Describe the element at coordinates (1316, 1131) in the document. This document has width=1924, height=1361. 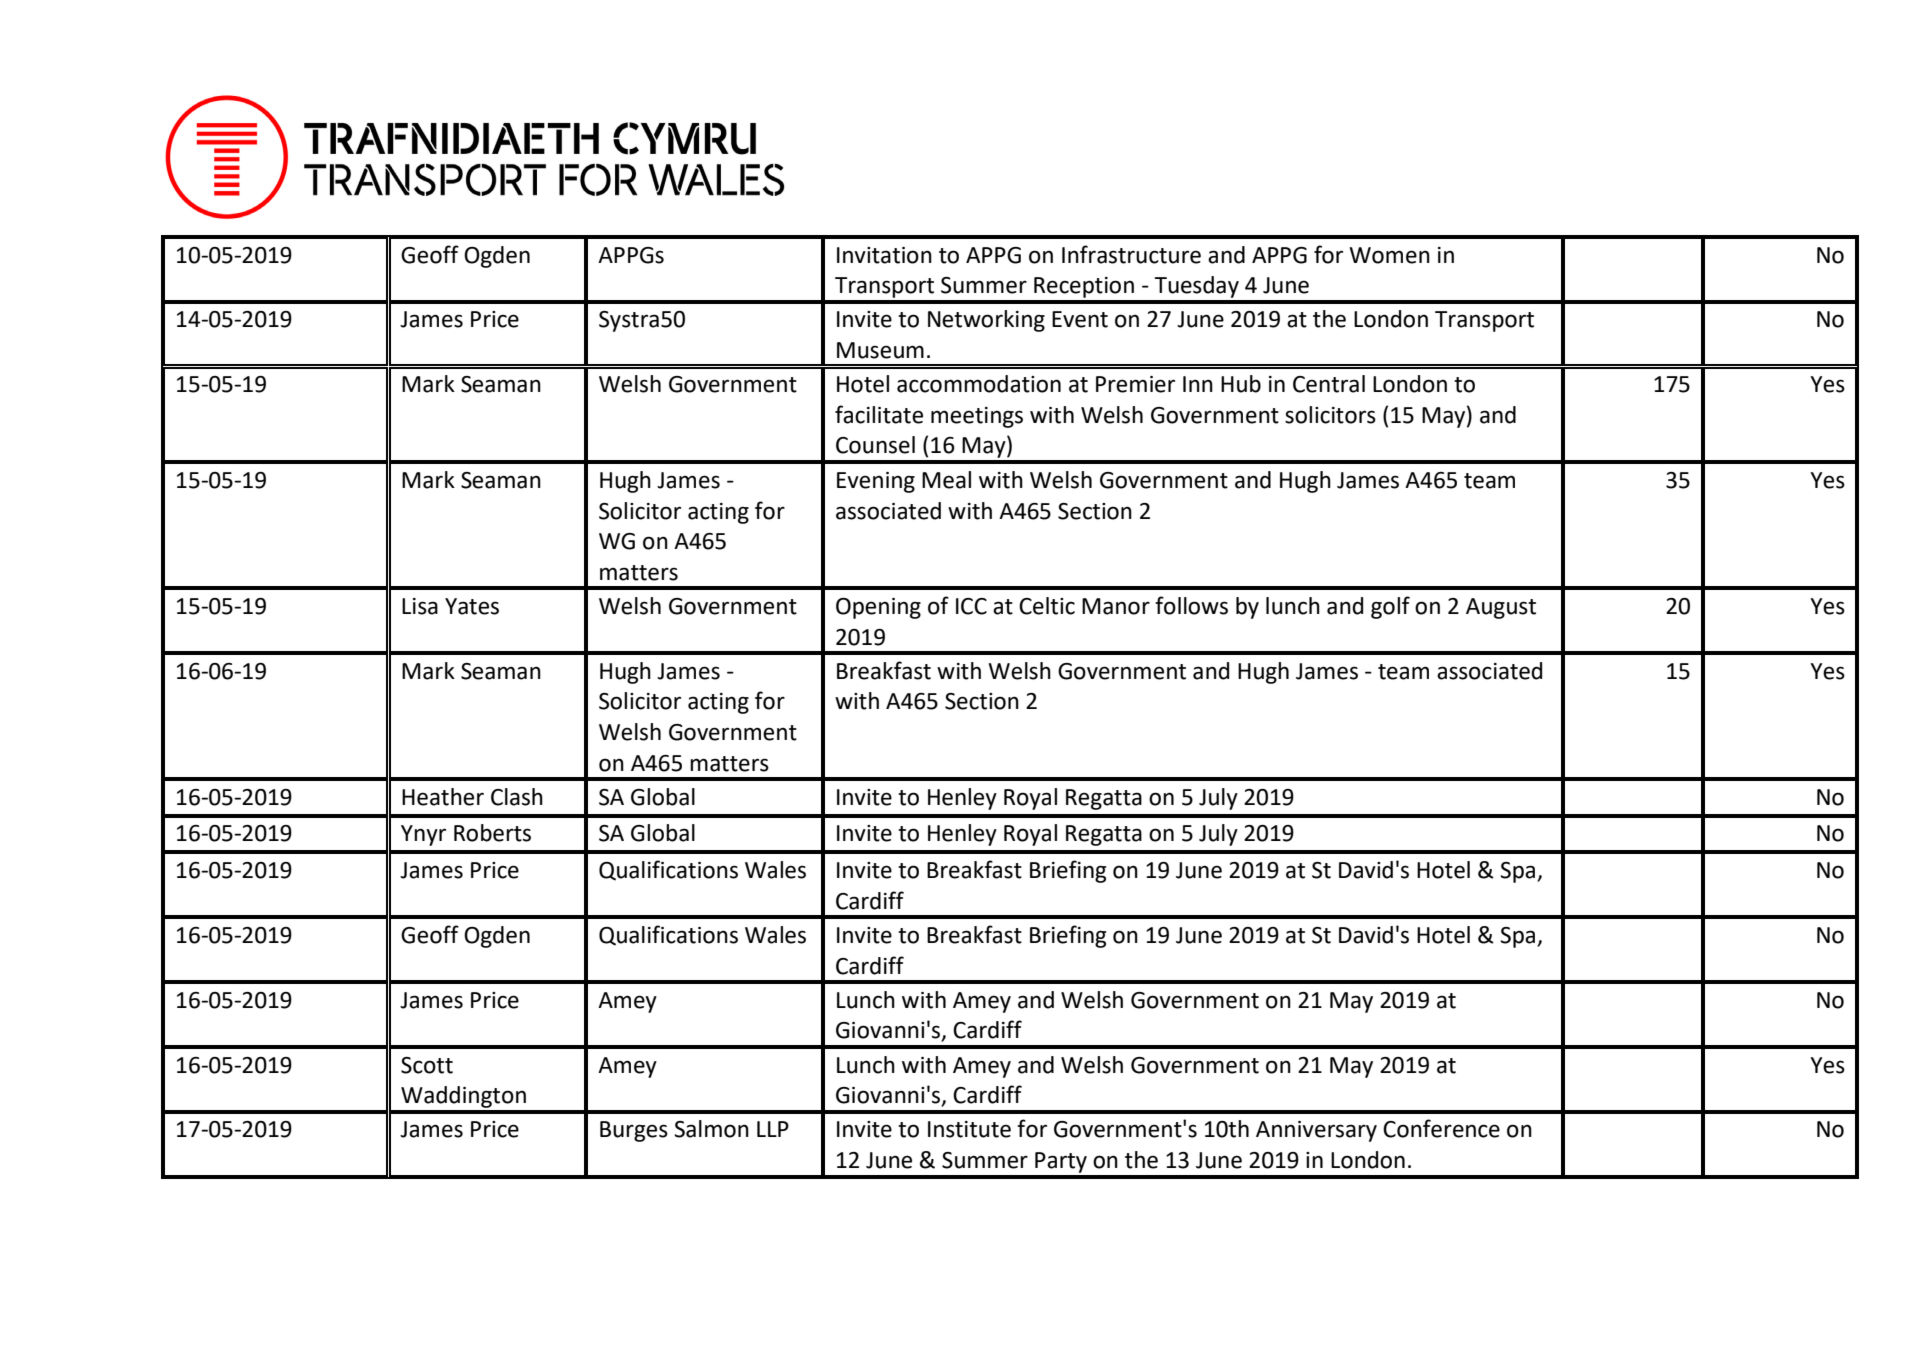
I see `Anniversary` at that location.
